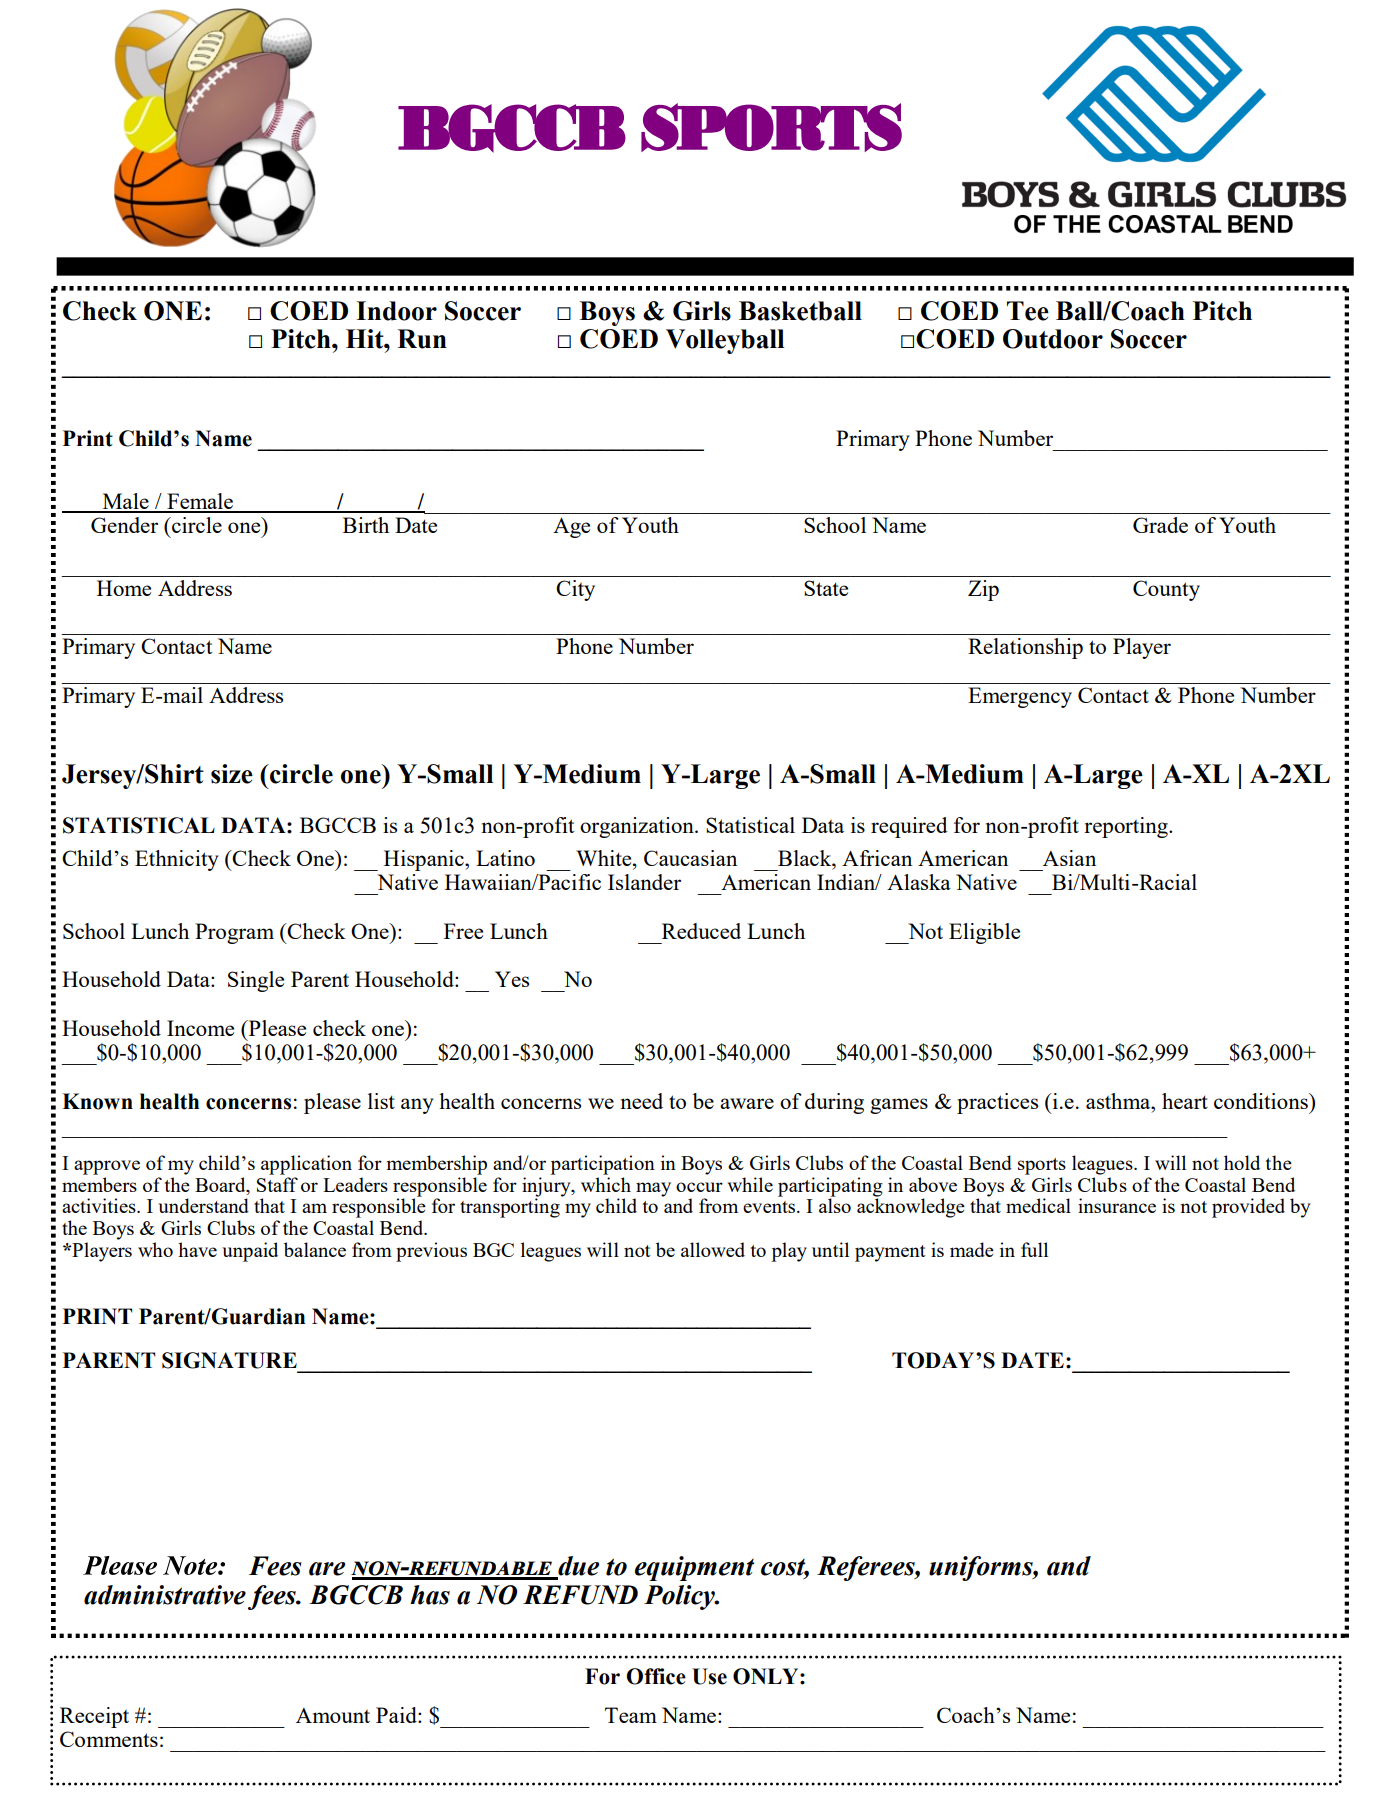  Describe the element at coordinates (1053, 339) in the document. I see `Outdoor` at that location.
